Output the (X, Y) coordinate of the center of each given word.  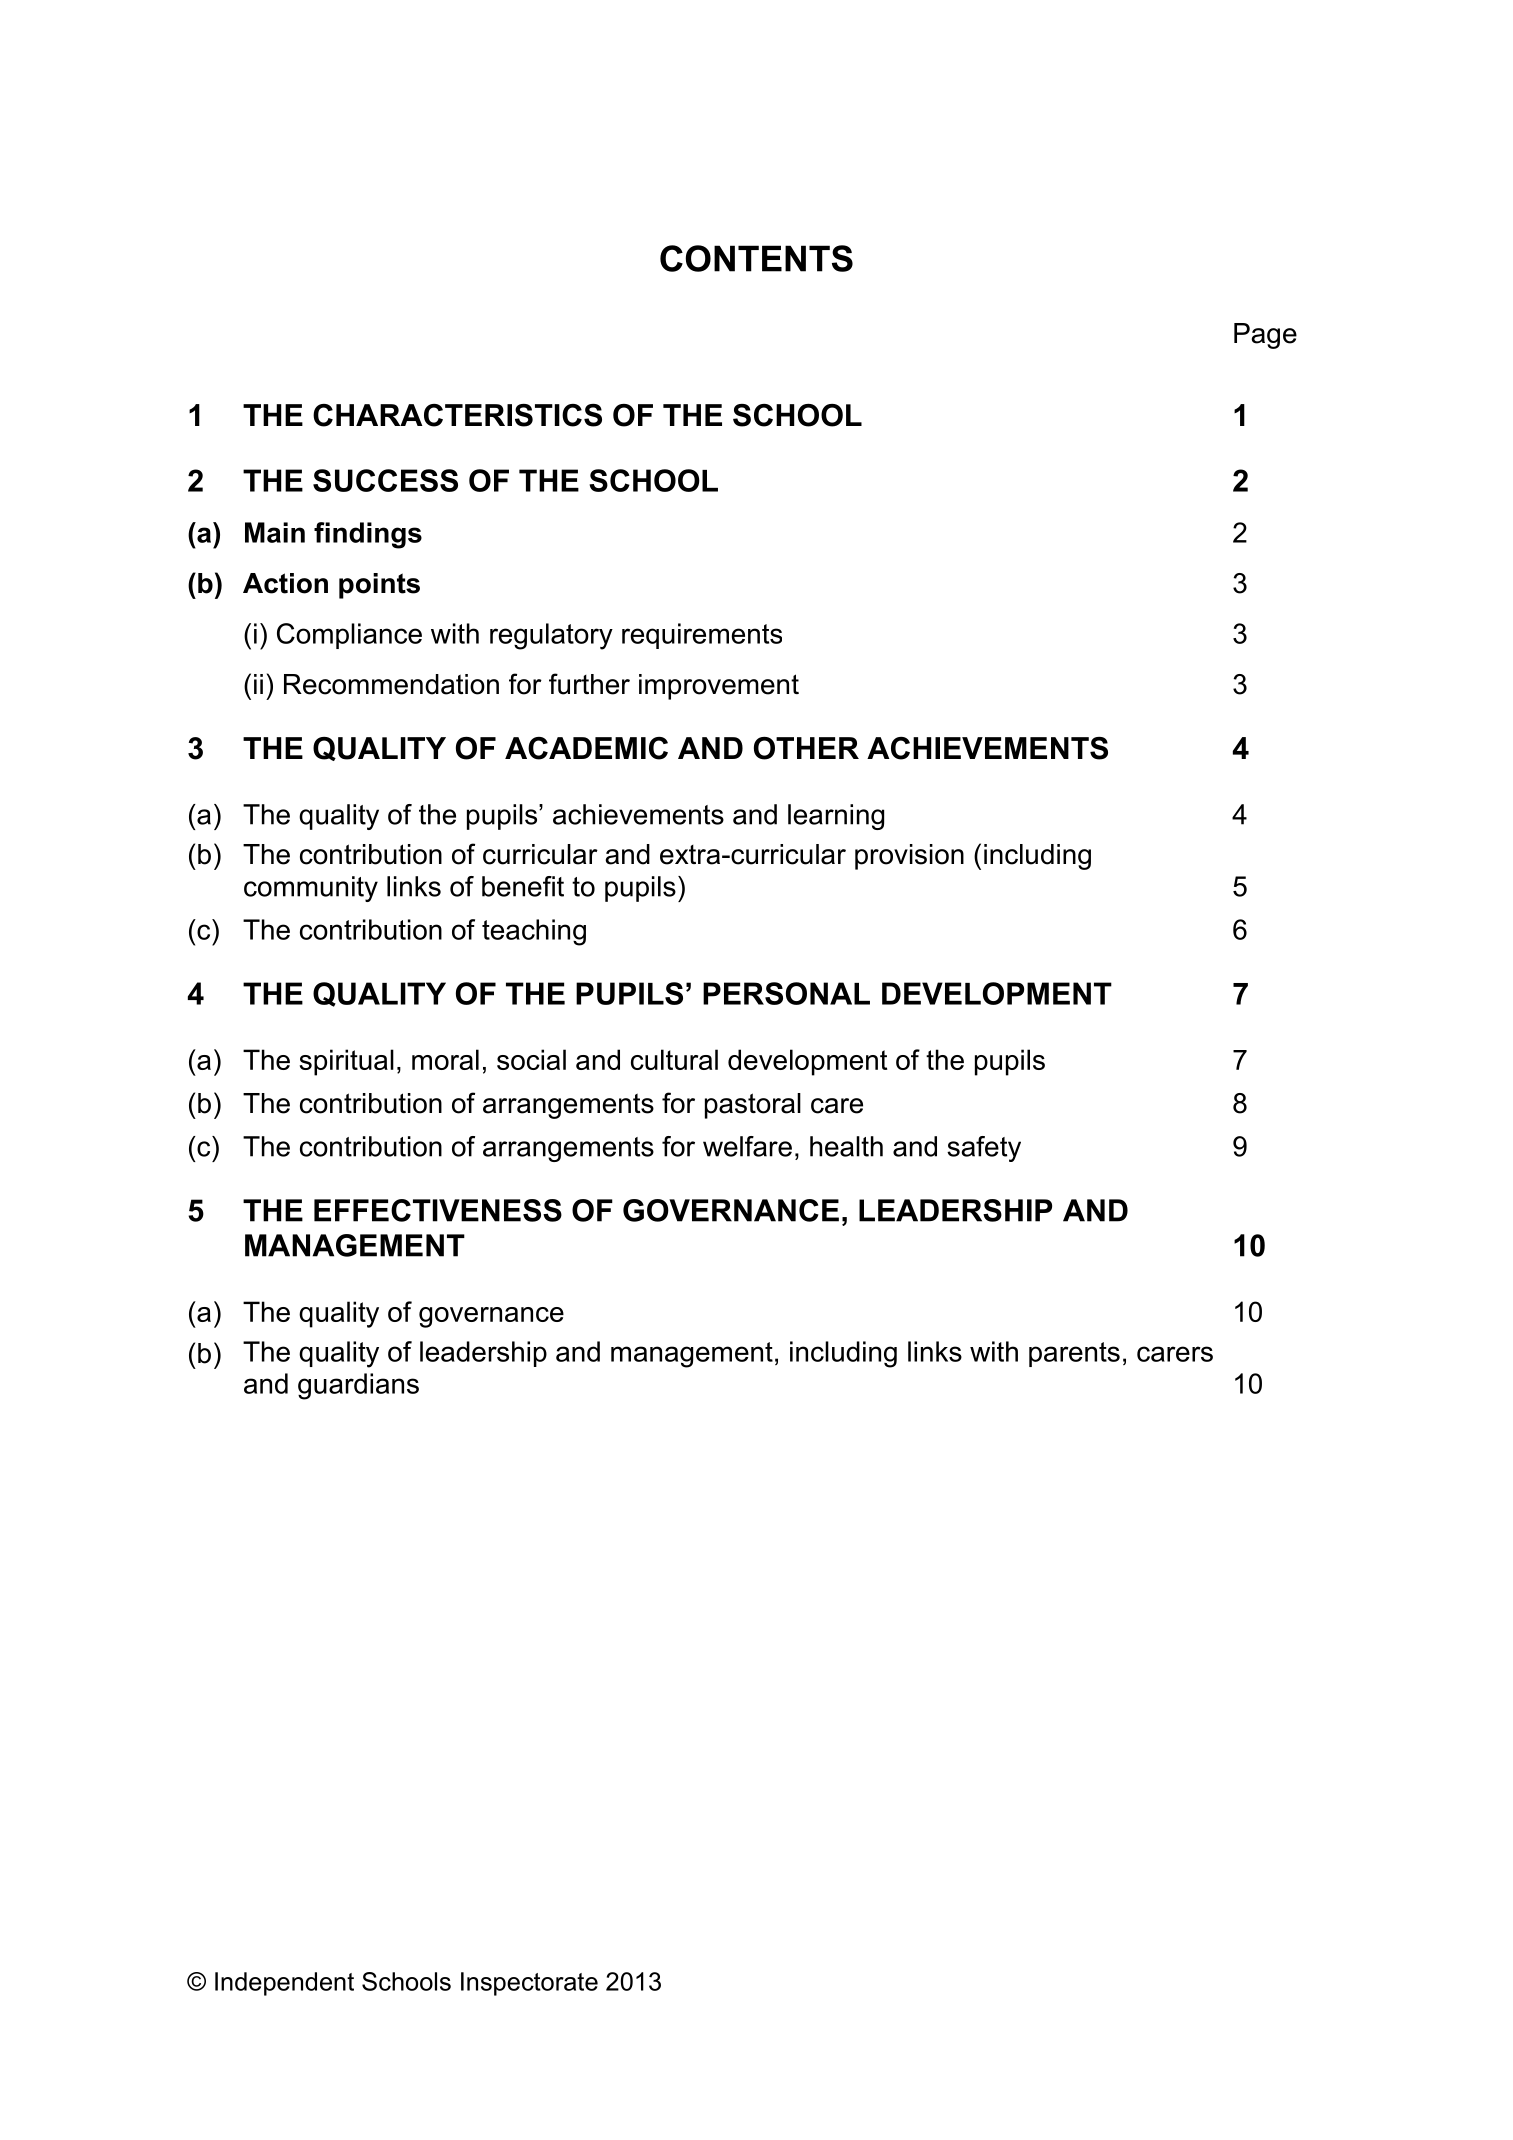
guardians (358, 1386)
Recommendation (391, 684)
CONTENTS (756, 258)
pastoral (753, 1106)
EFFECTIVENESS (438, 1210)
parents (1074, 1354)
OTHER (806, 748)
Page (1265, 336)
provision (909, 857)
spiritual (346, 1062)
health (846, 1146)
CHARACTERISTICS (457, 415)
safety (984, 1149)
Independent (284, 1984)
